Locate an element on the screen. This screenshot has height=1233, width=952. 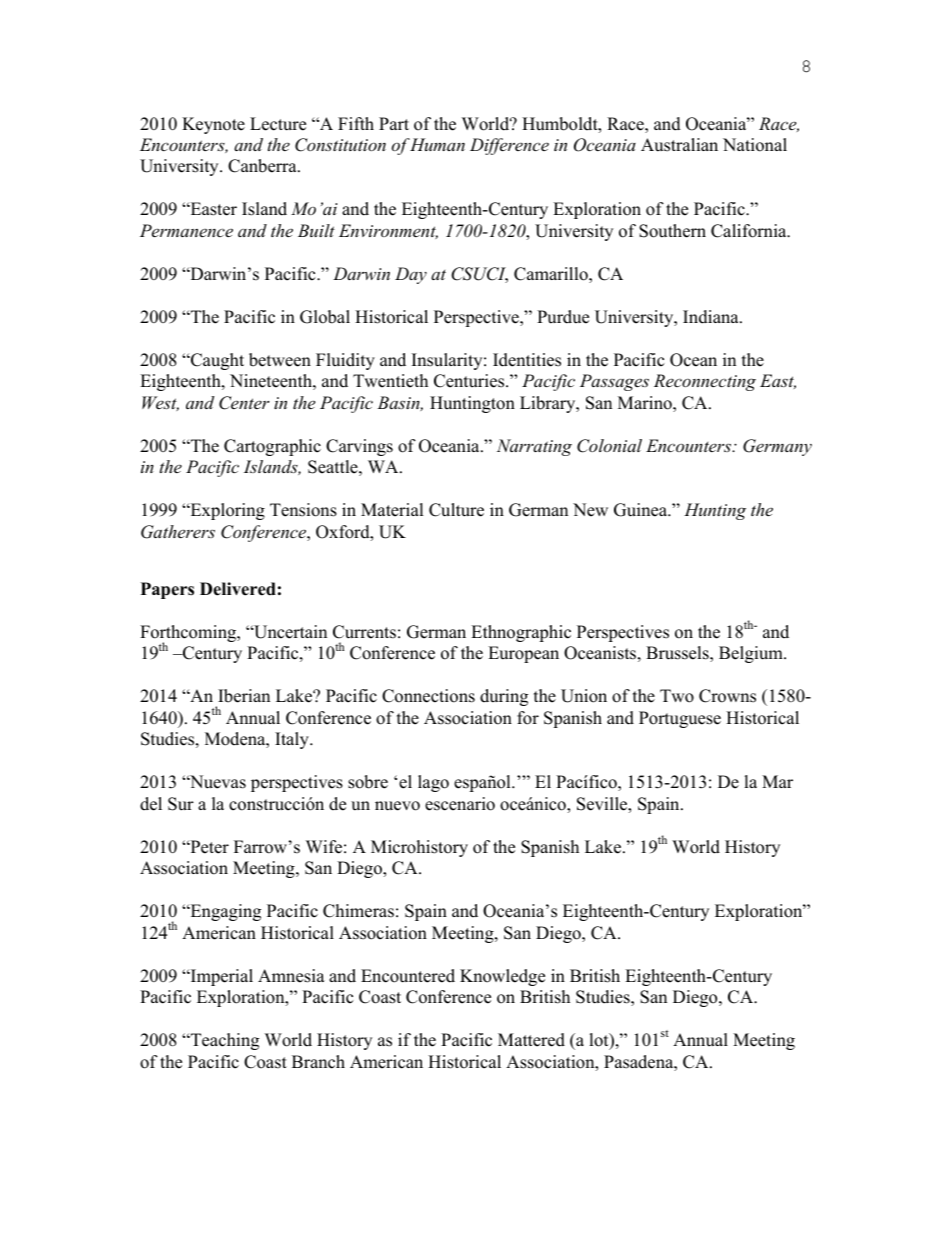
Colonial is located at coordinates (609, 446).
